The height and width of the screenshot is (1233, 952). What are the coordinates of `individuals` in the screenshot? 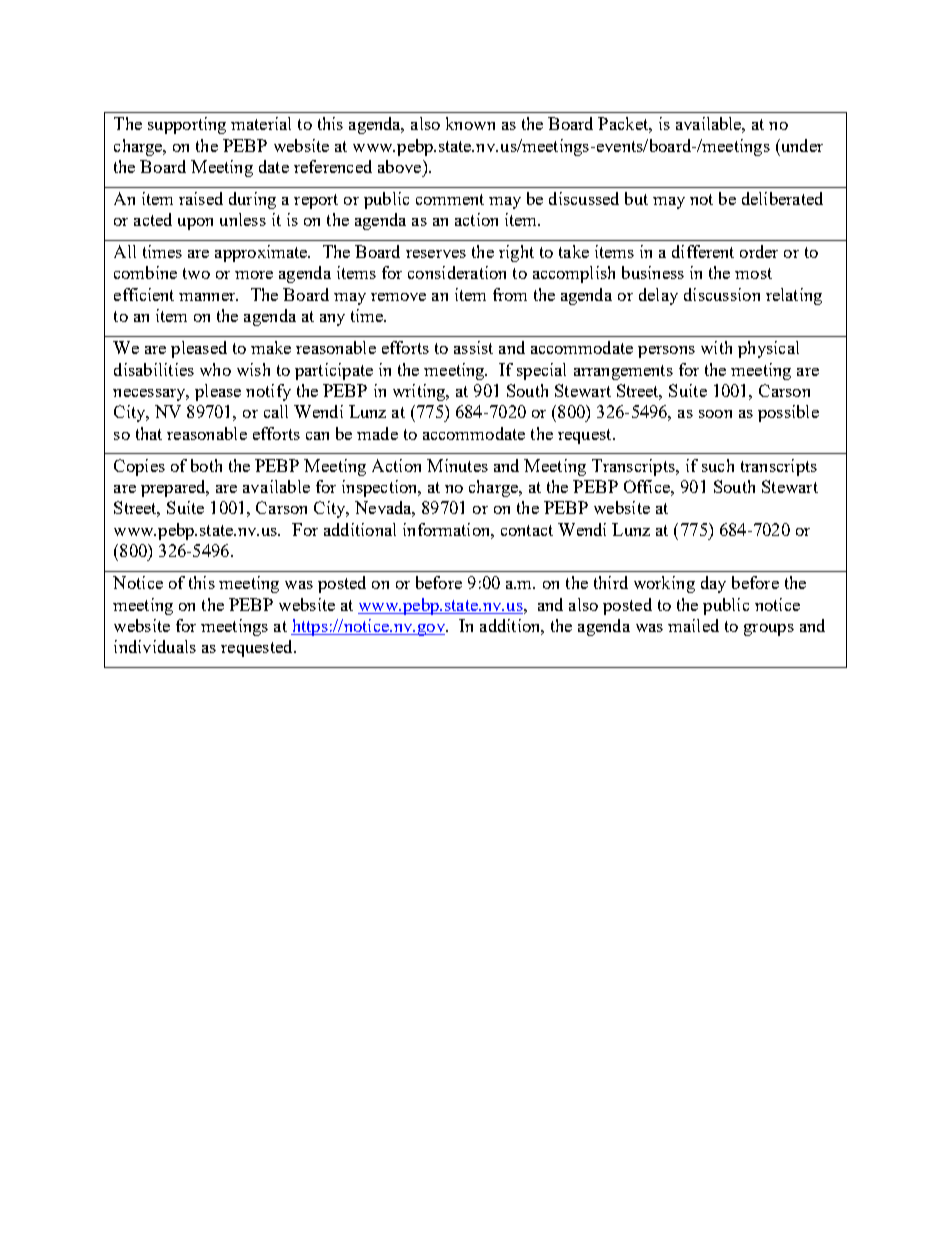 It's located at (155, 646).
